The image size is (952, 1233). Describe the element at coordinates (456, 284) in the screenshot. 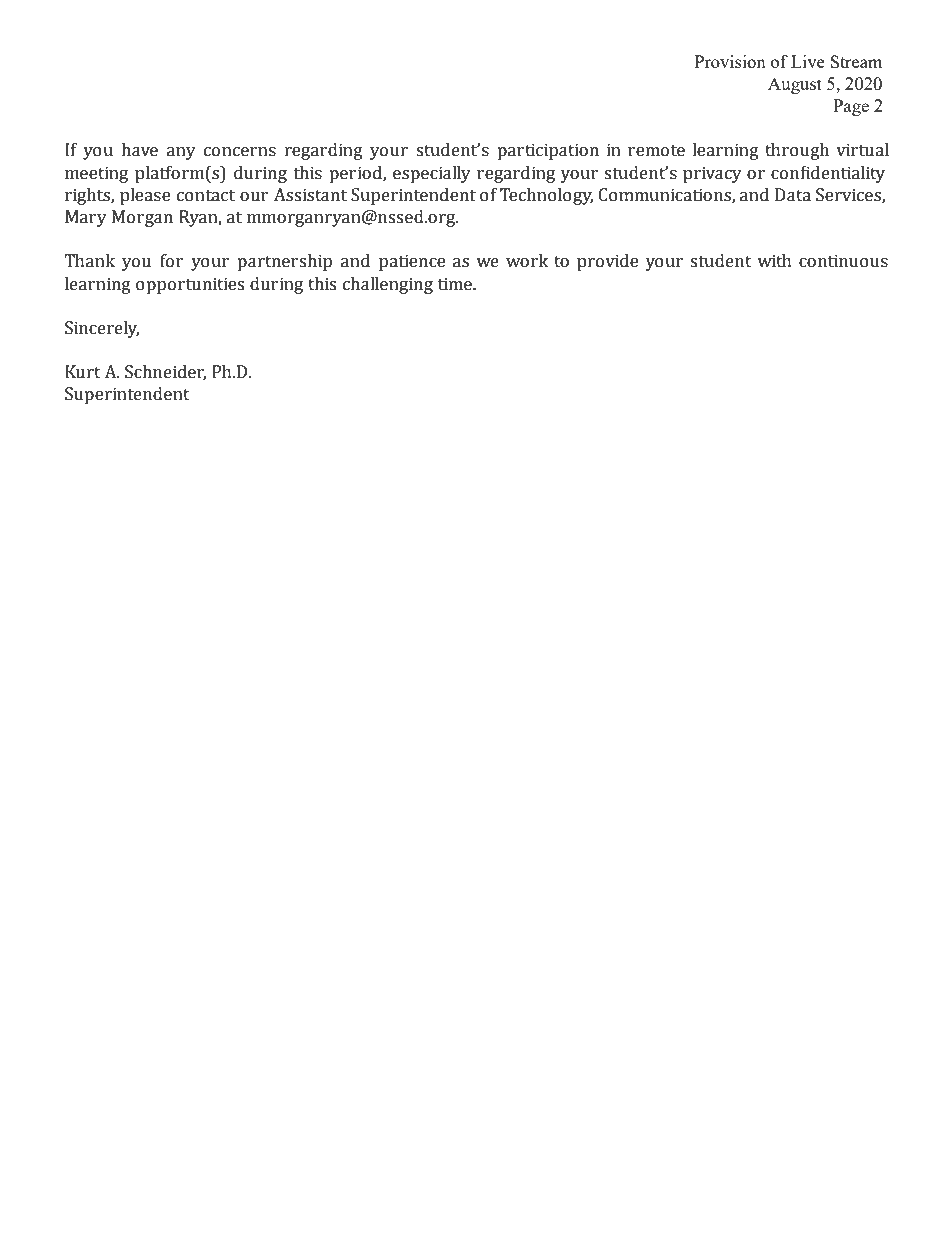

I see `time` at that location.
